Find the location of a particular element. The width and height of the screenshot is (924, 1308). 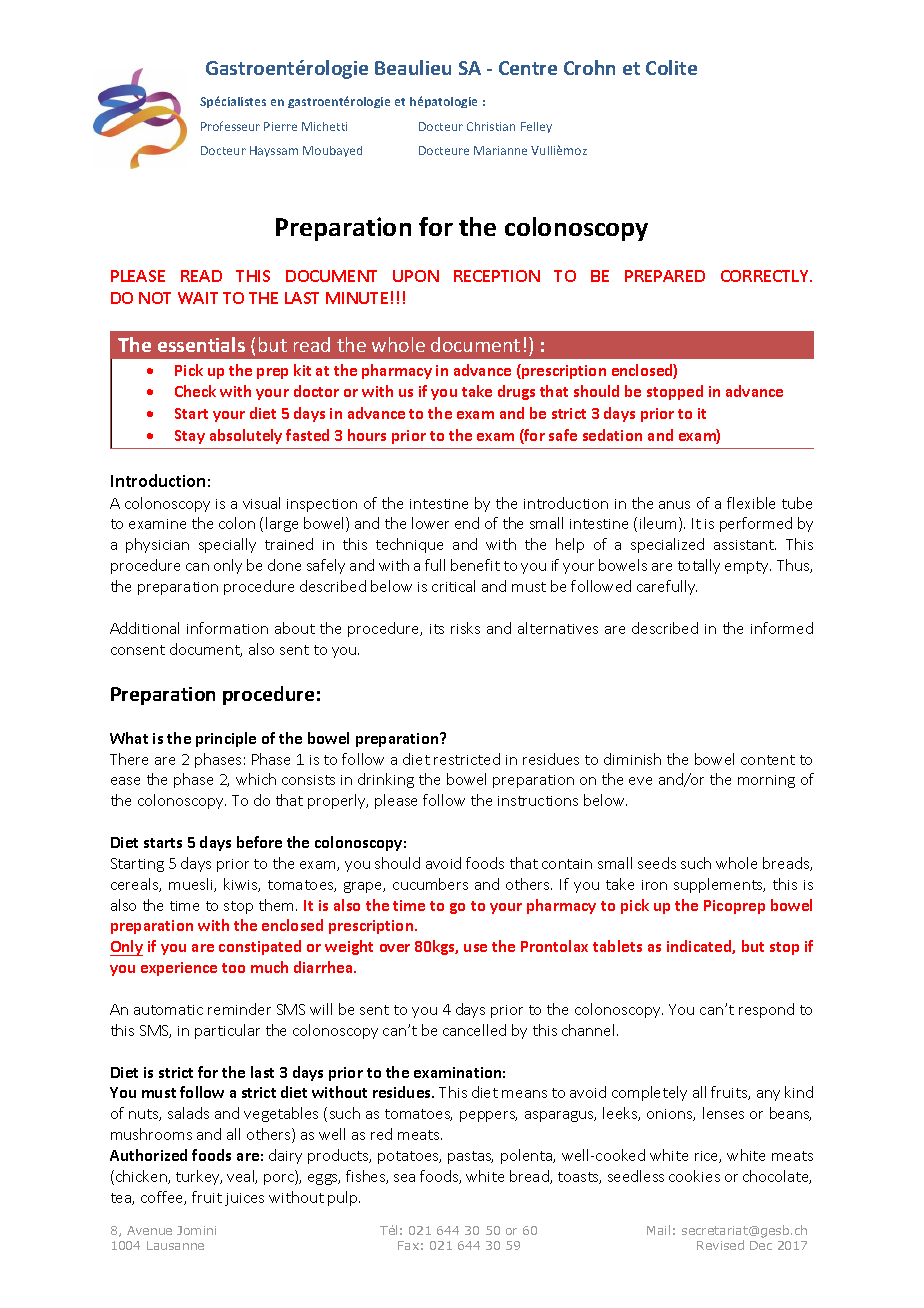

drugs is located at coordinates (516, 392).
